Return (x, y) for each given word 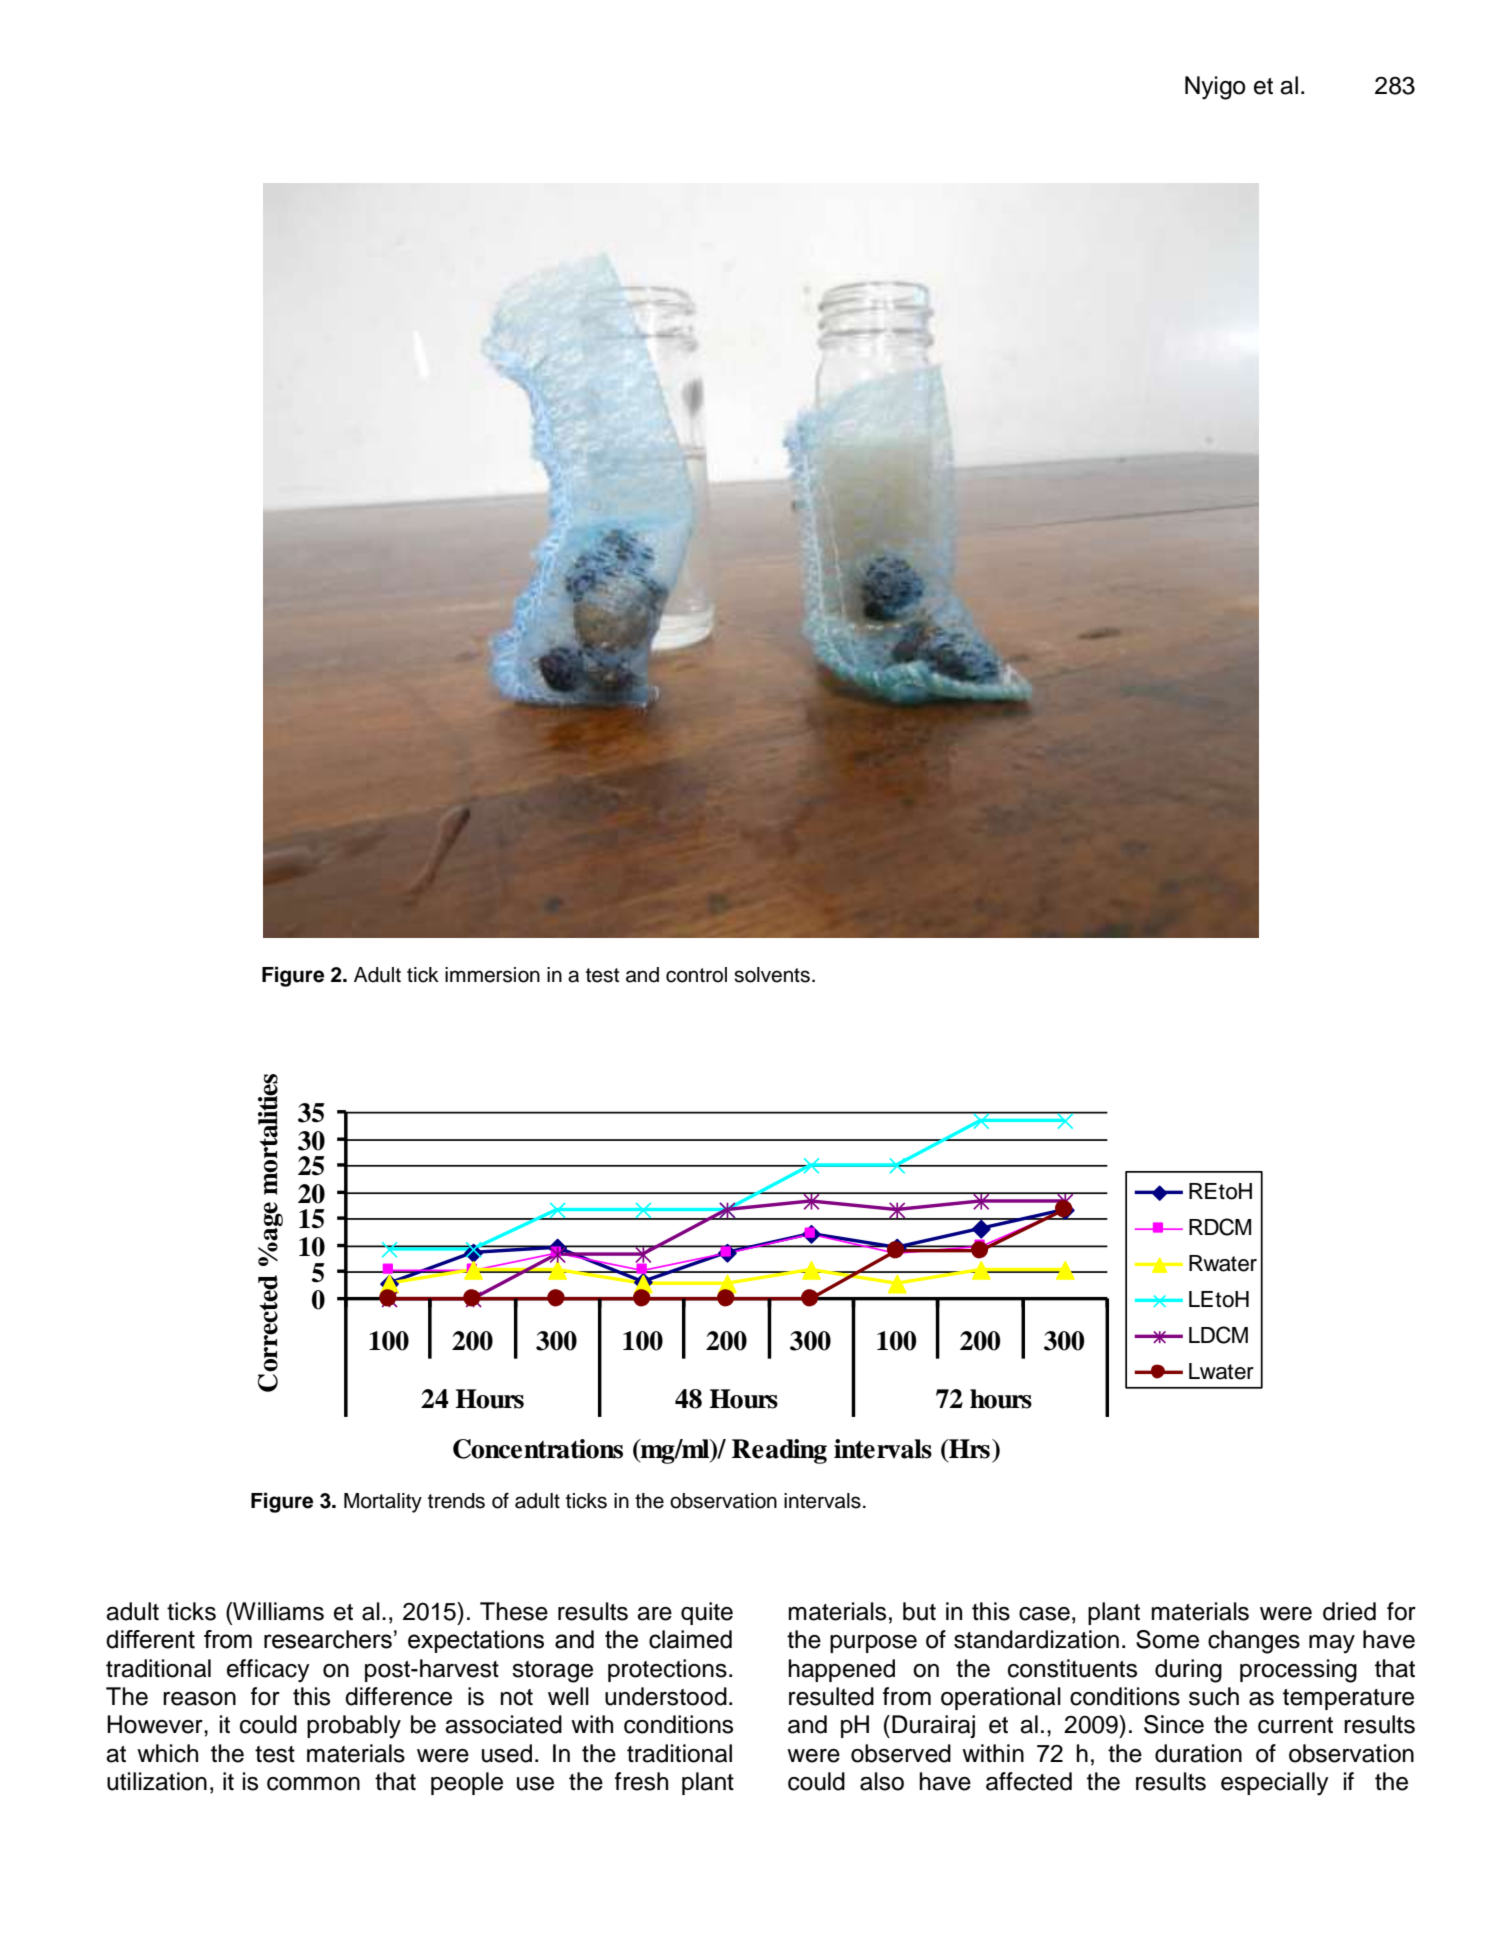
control (696, 975)
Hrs (968, 1449)
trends (456, 1501)
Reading (779, 1451)
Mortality (383, 1503)
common (313, 1784)
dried (1349, 1611)
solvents (772, 975)
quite (707, 1613)
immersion (492, 975)
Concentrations (538, 1449)
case (1044, 1614)
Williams (277, 1611)
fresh (641, 1781)
